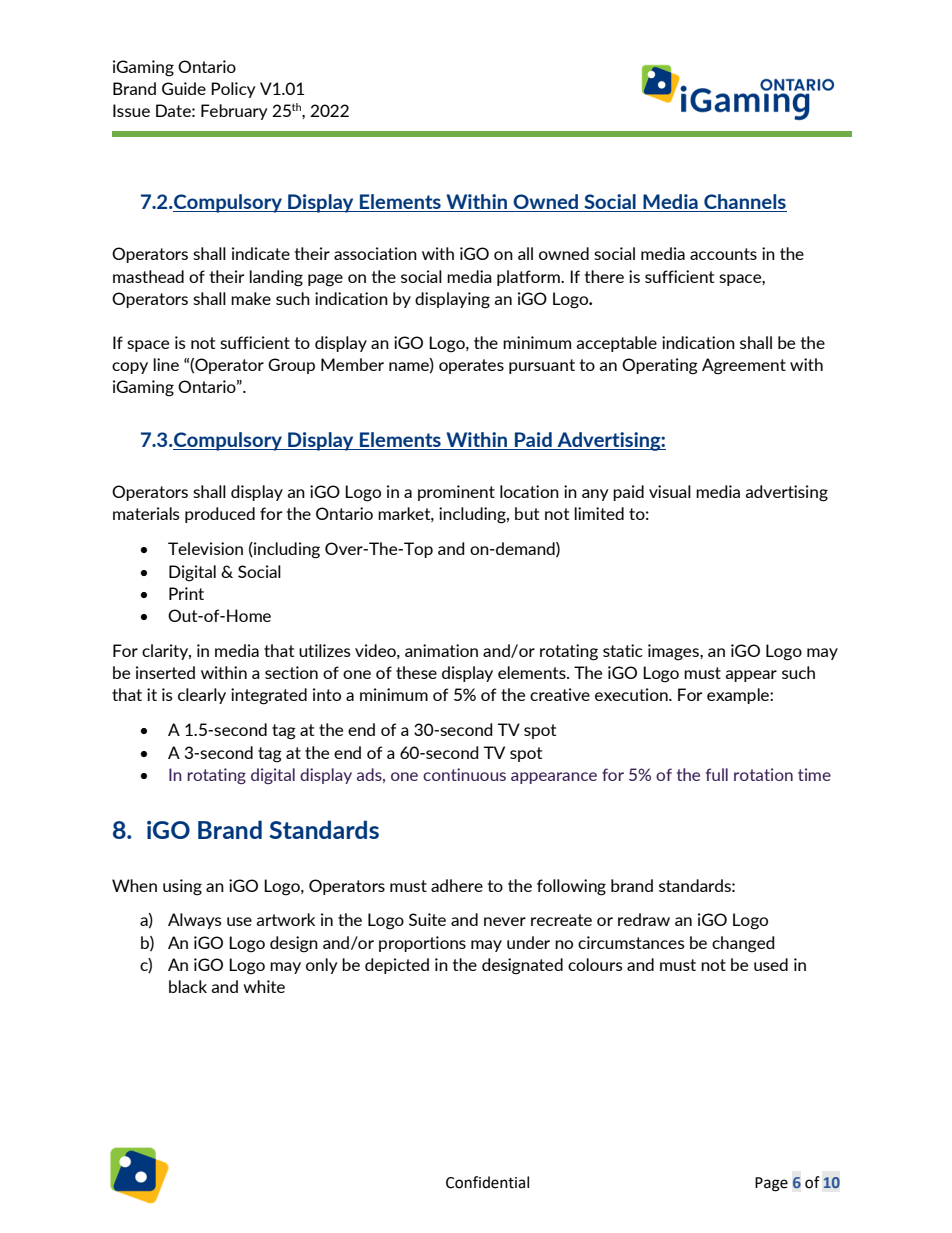  I want to click on association, so click(375, 253).
